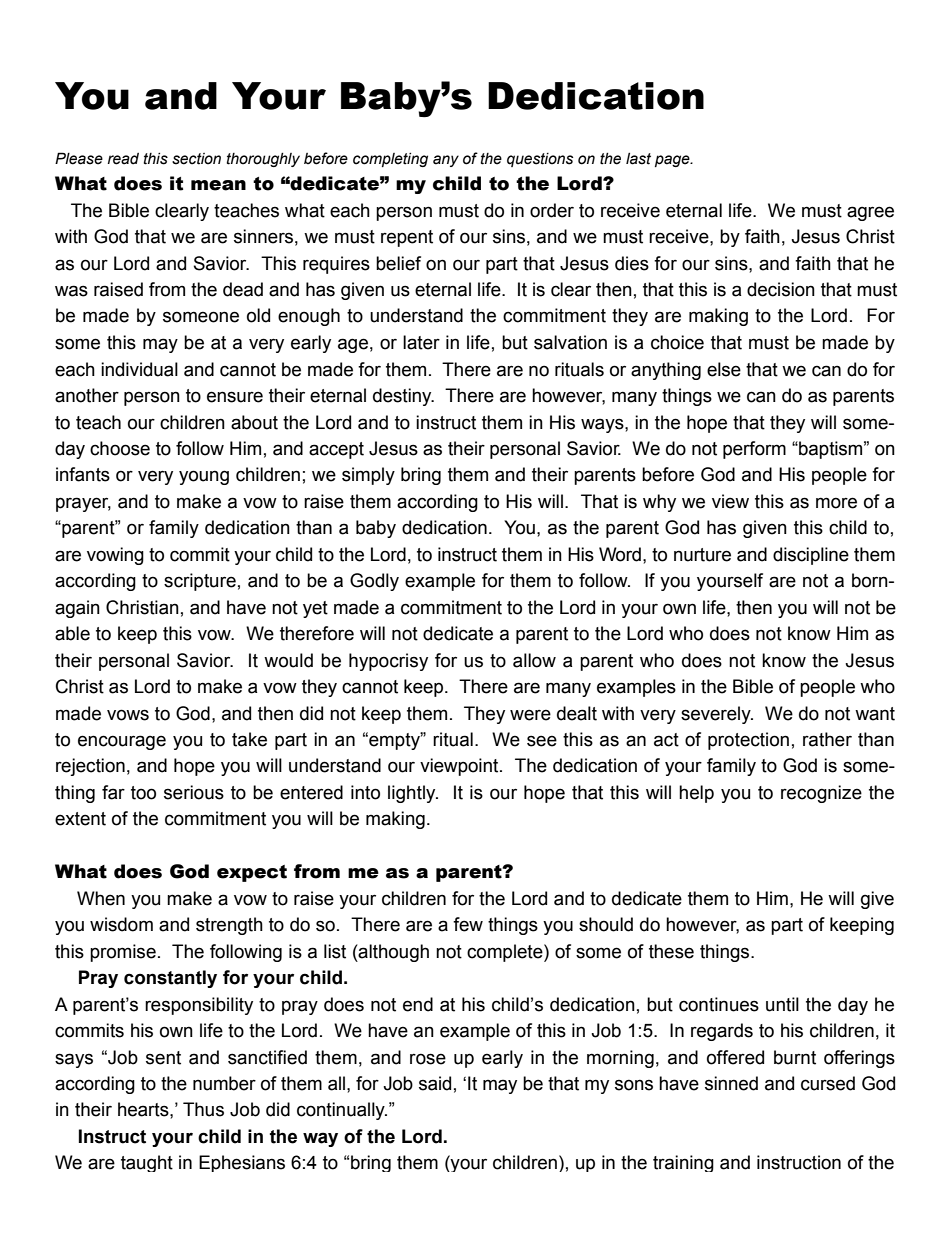  I want to click on said, so click(435, 1083).
